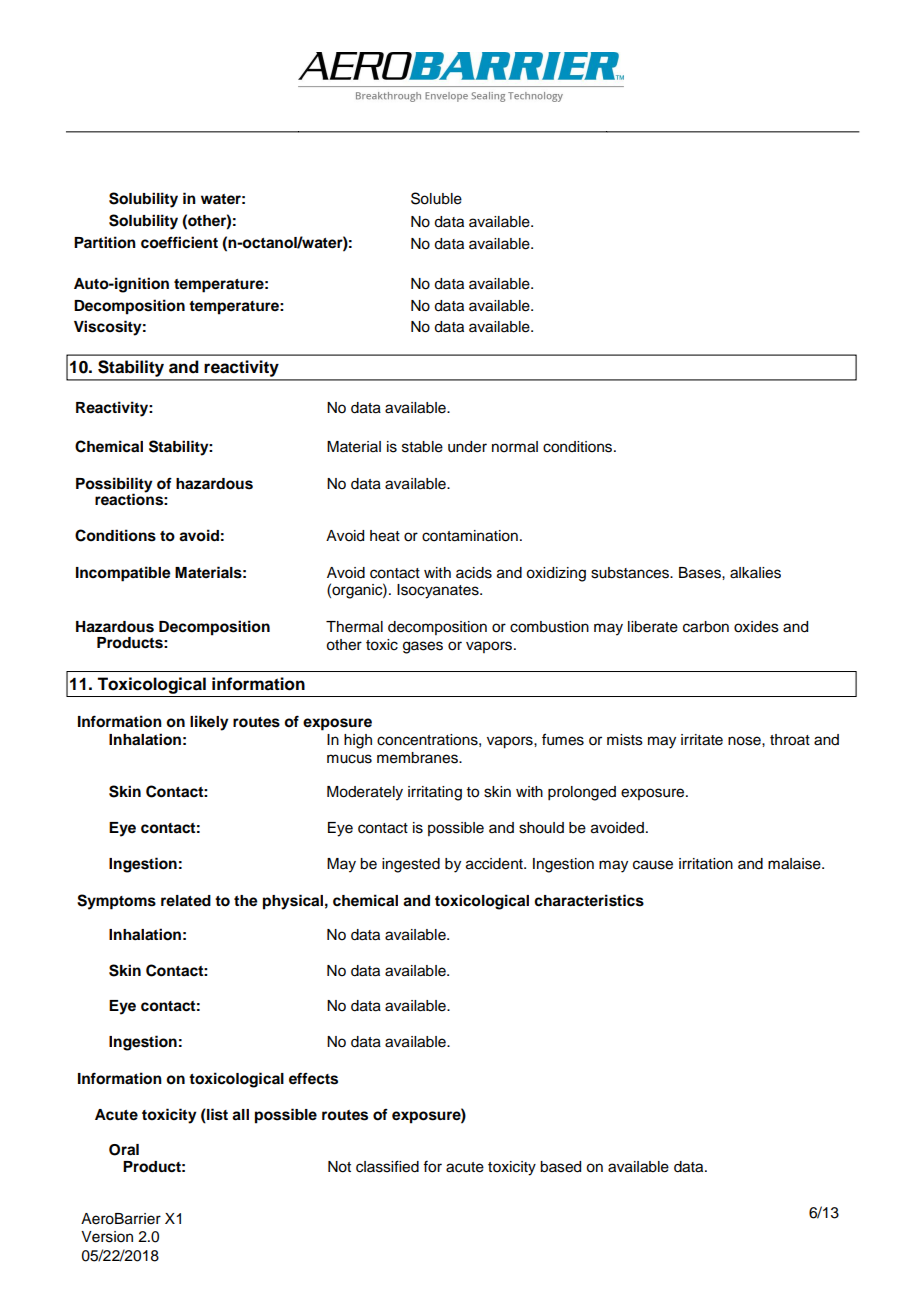 This screenshot has height=1307, width=924. What do you see at coordinates (209, 723) in the screenshot?
I see `likely` at bounding box center [209, 723].
